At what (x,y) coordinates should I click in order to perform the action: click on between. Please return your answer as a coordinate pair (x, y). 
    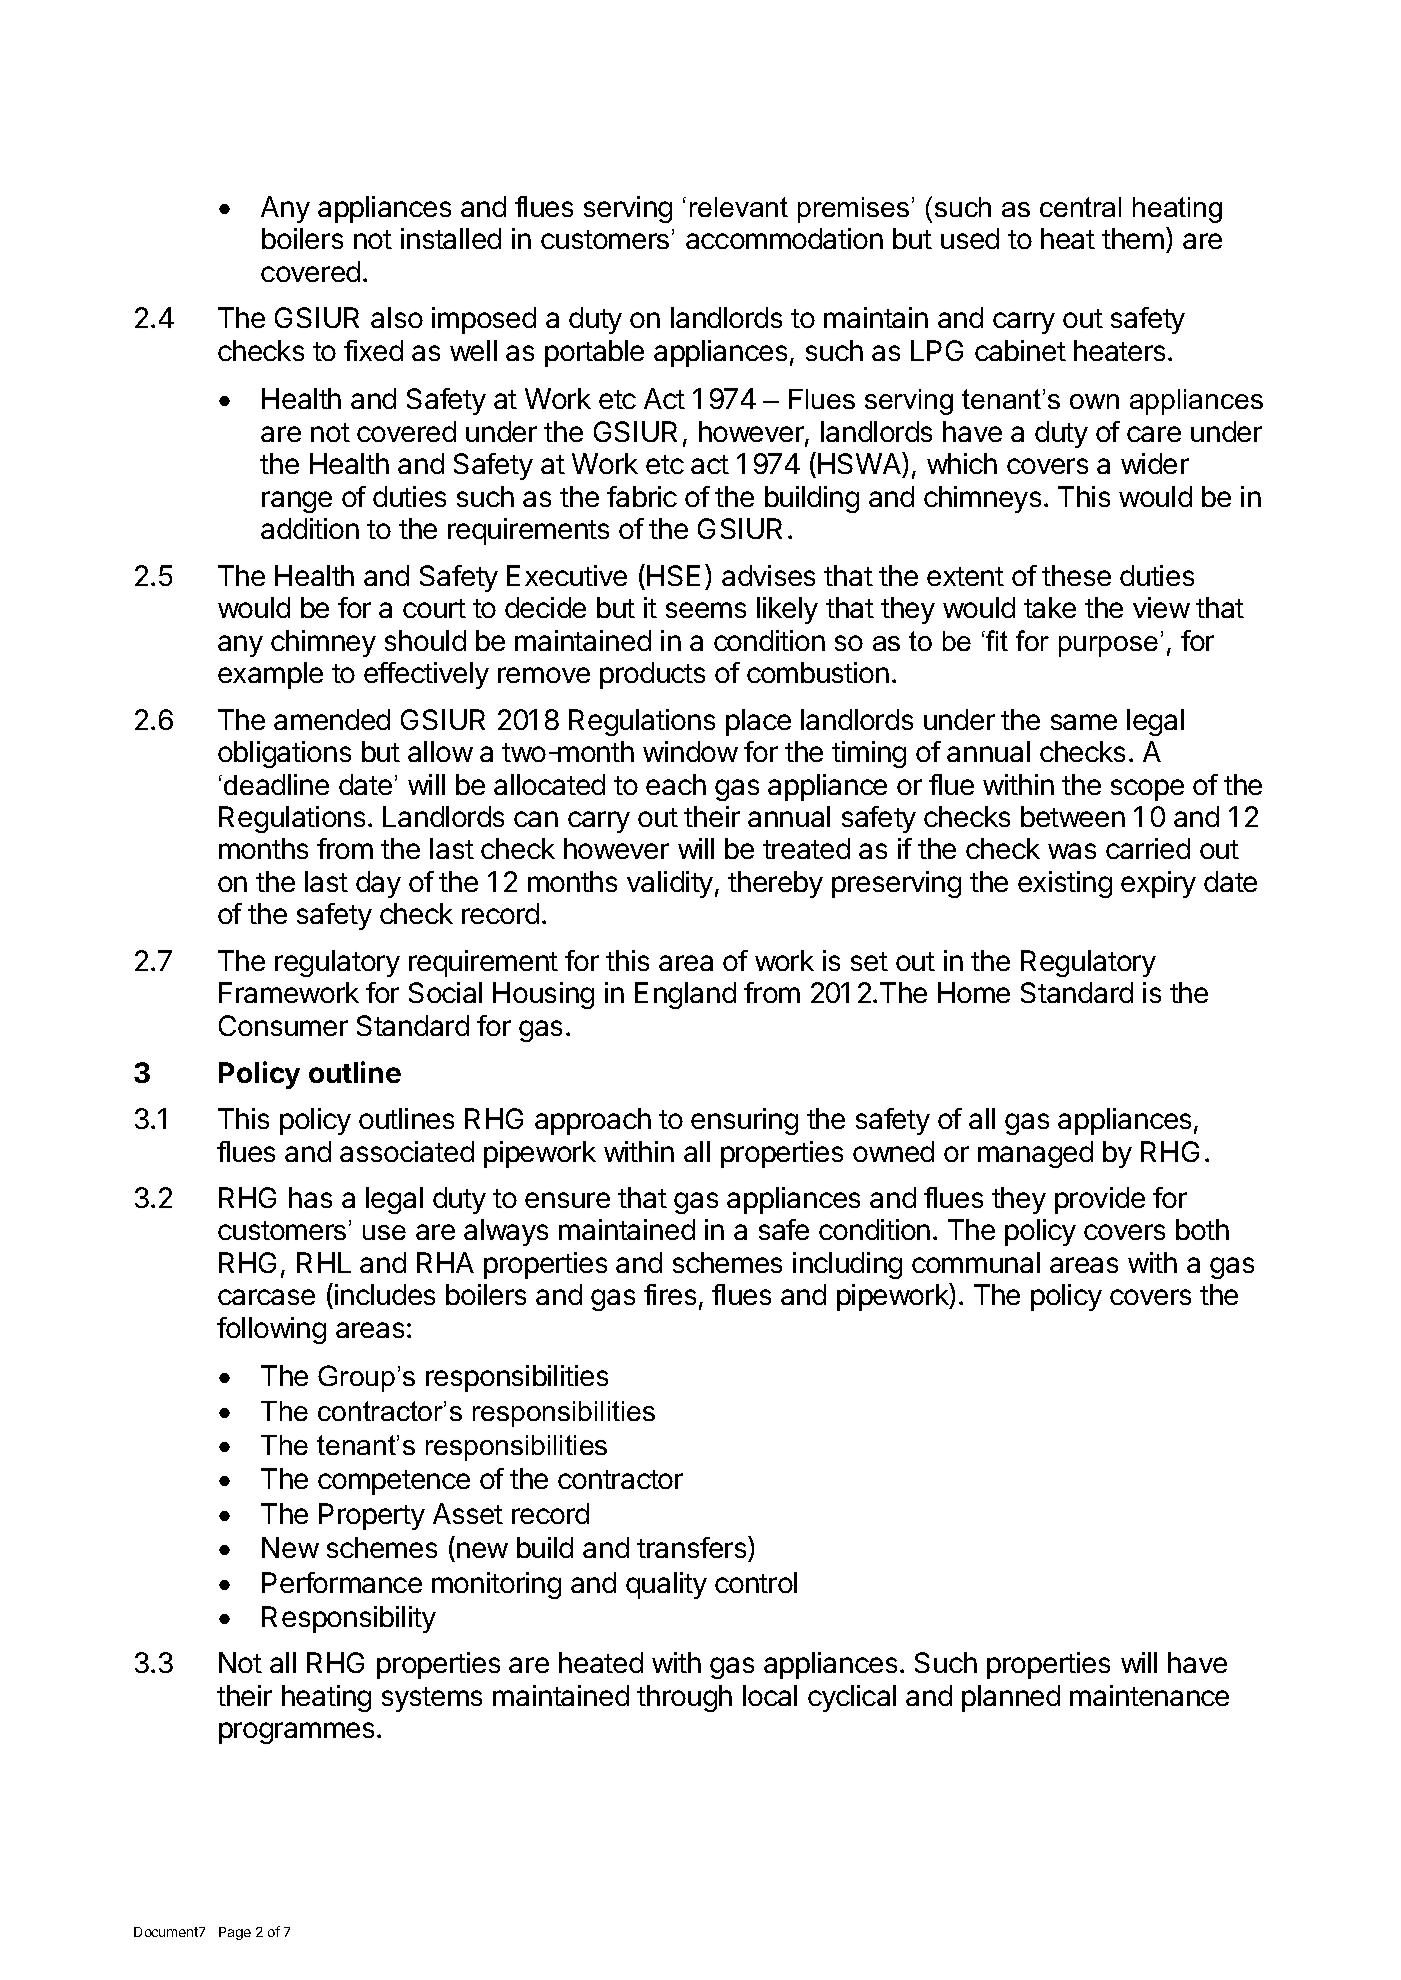
    Looking at the image, I should click on (1073, 816).
